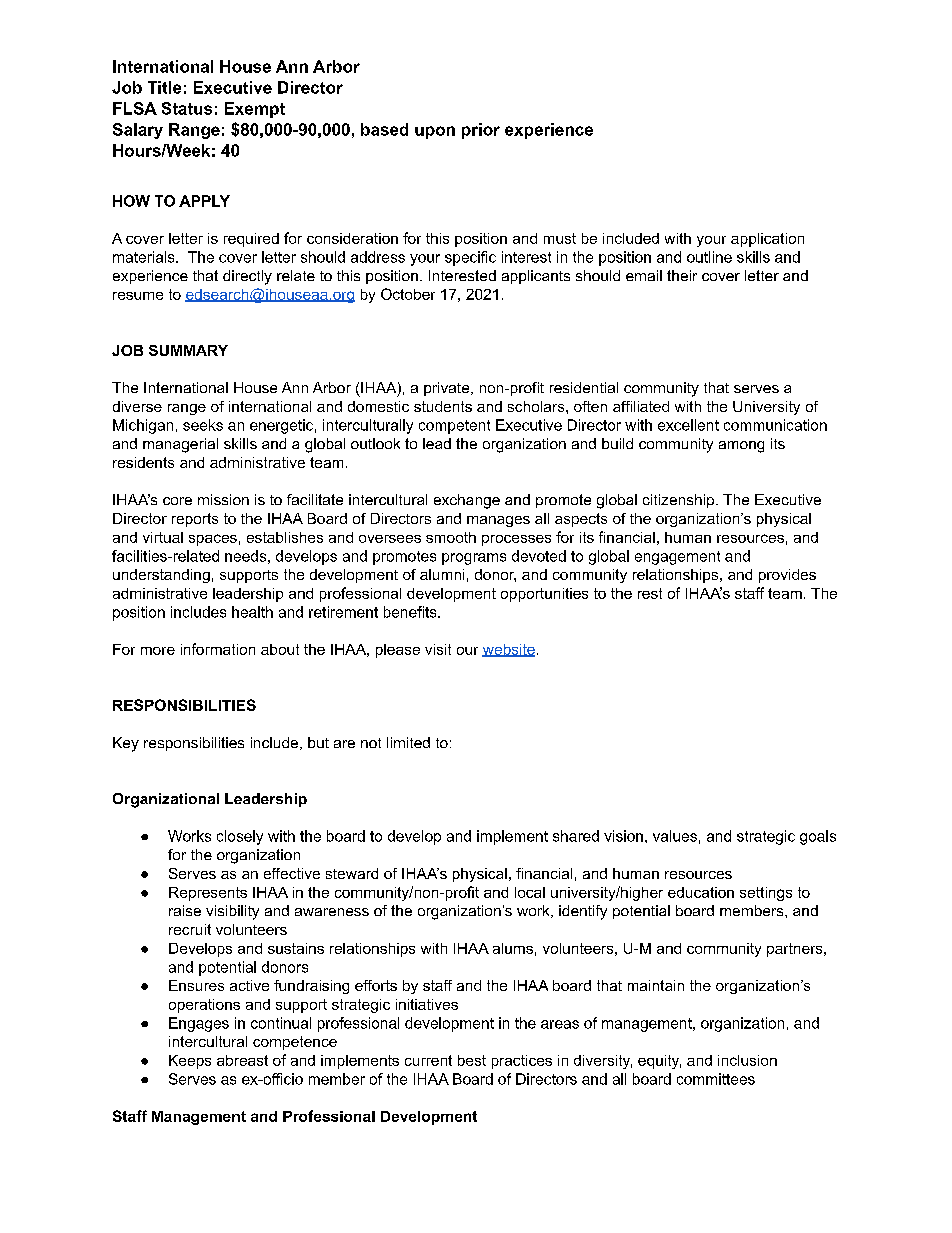  What do you see at coordinates (190, 1062) in the page?
I see `Keeps` at bounding box center [190, 1062].
